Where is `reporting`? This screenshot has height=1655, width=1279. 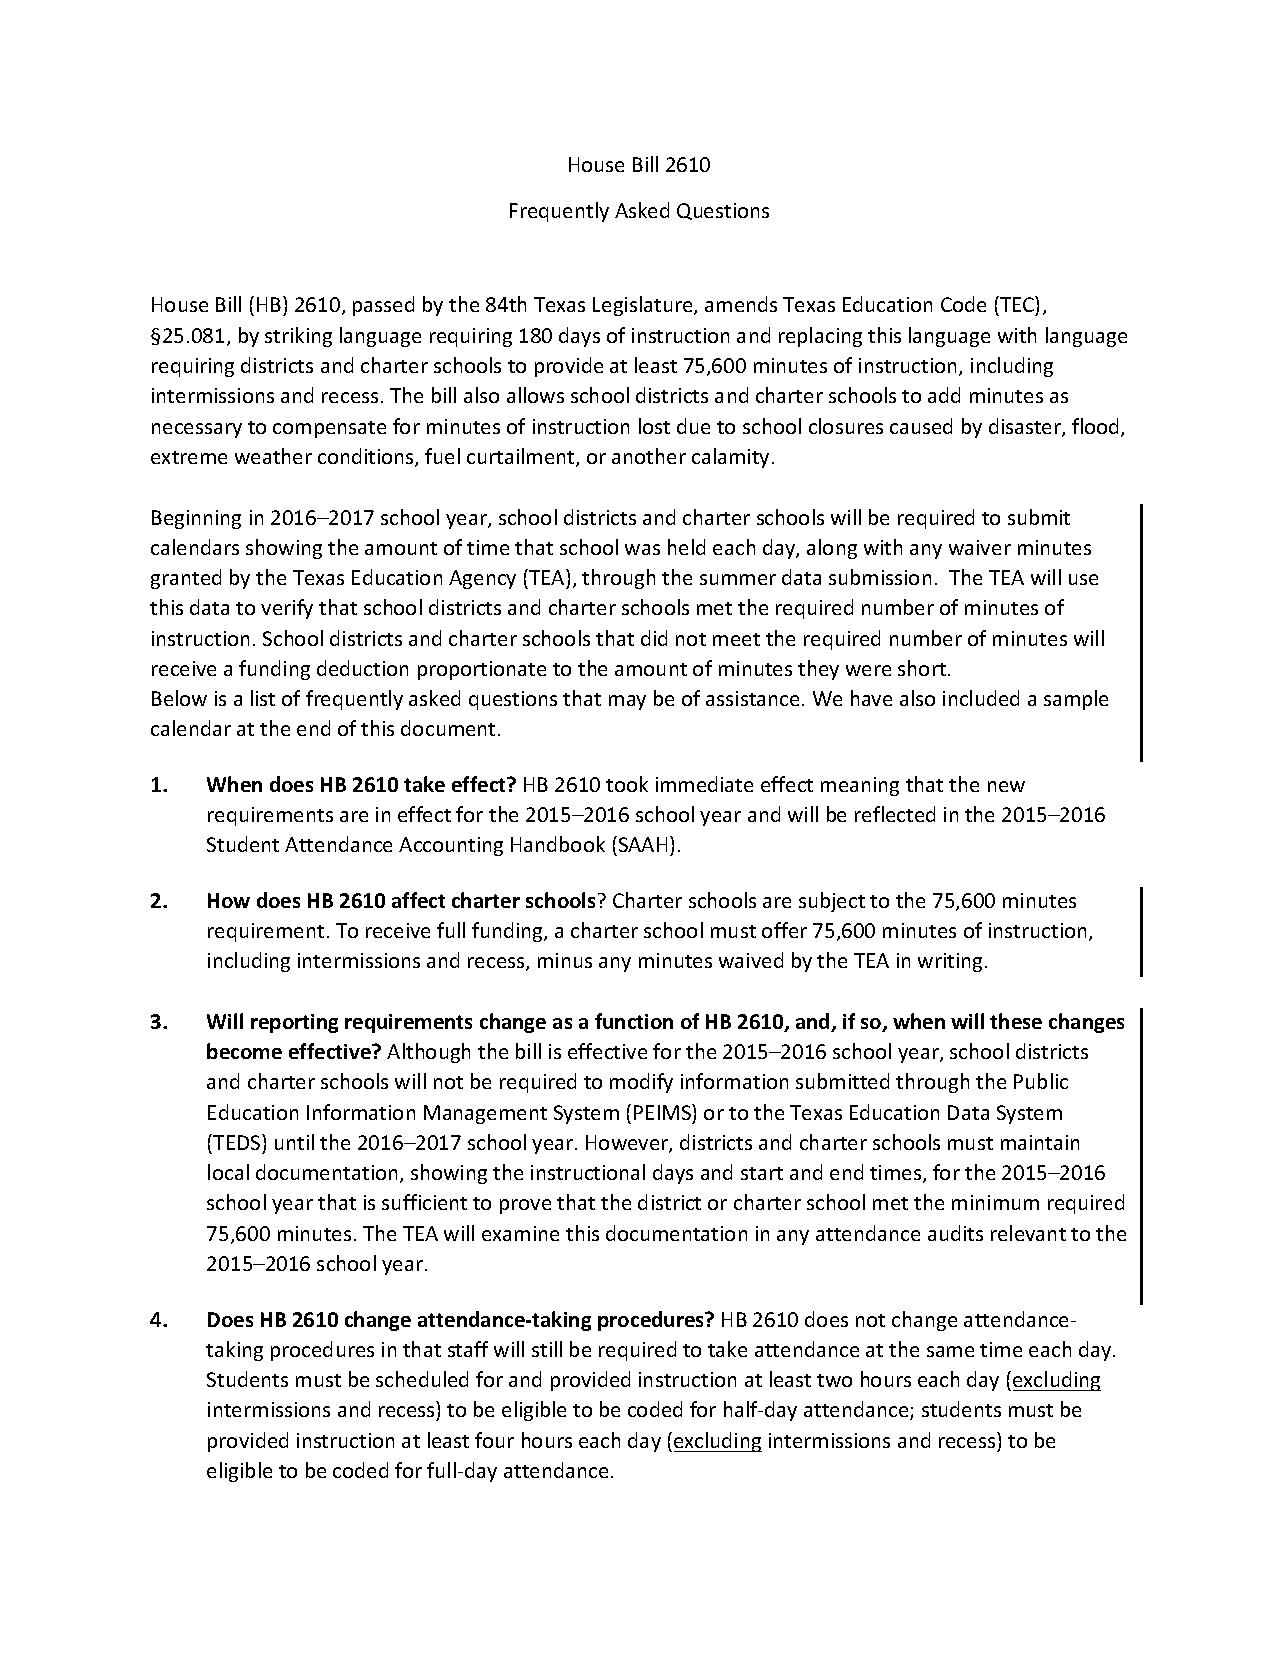 reporting is located at coordinates (294, 1023).
